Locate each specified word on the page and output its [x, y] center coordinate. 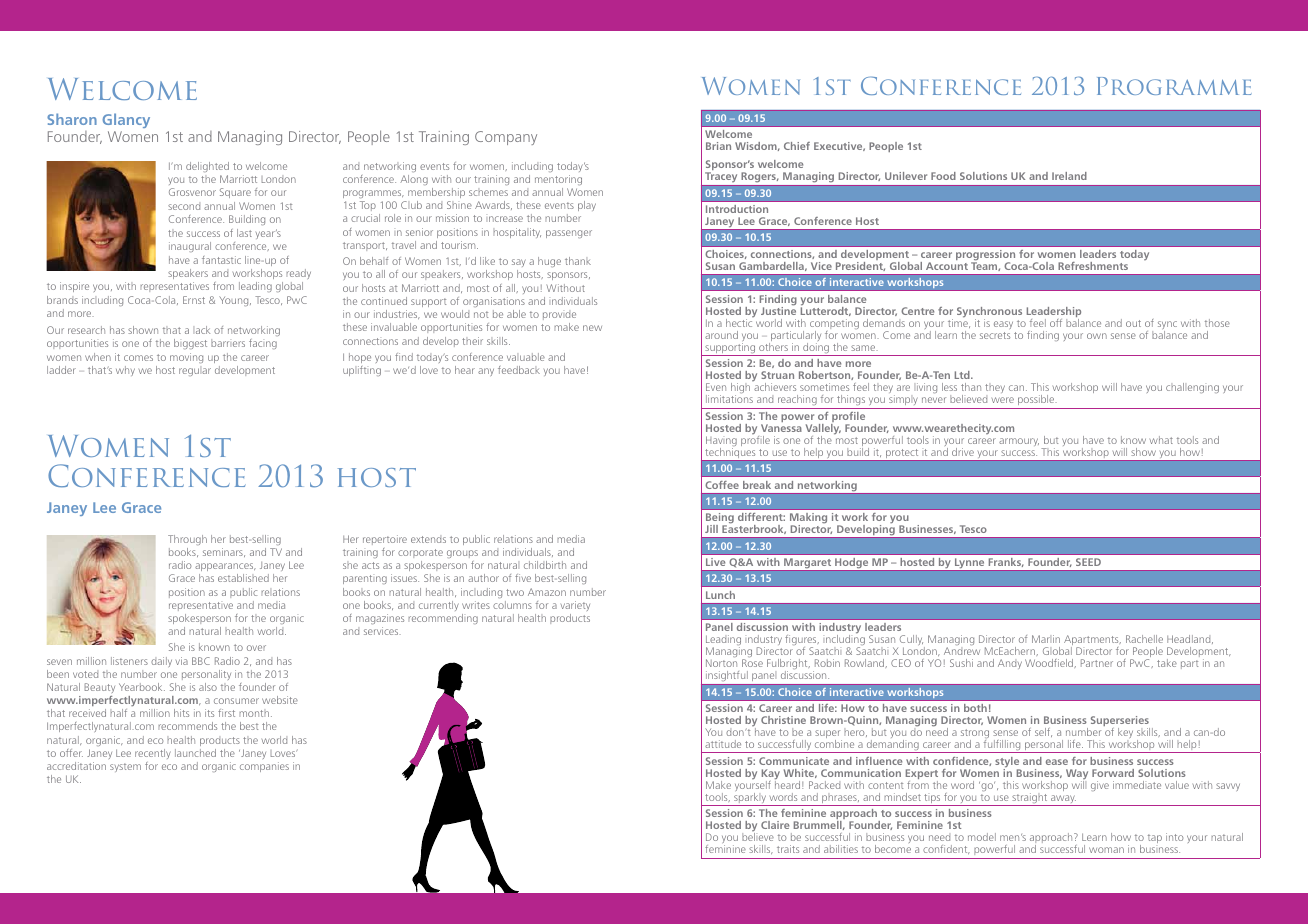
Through [187, 540]
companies [264, 767]
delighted [207, 167]
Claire [775, 825]
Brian [718, 146]
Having [721, 442]
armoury [1019, 442]
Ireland [1069, 176]
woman [1106, 850]
